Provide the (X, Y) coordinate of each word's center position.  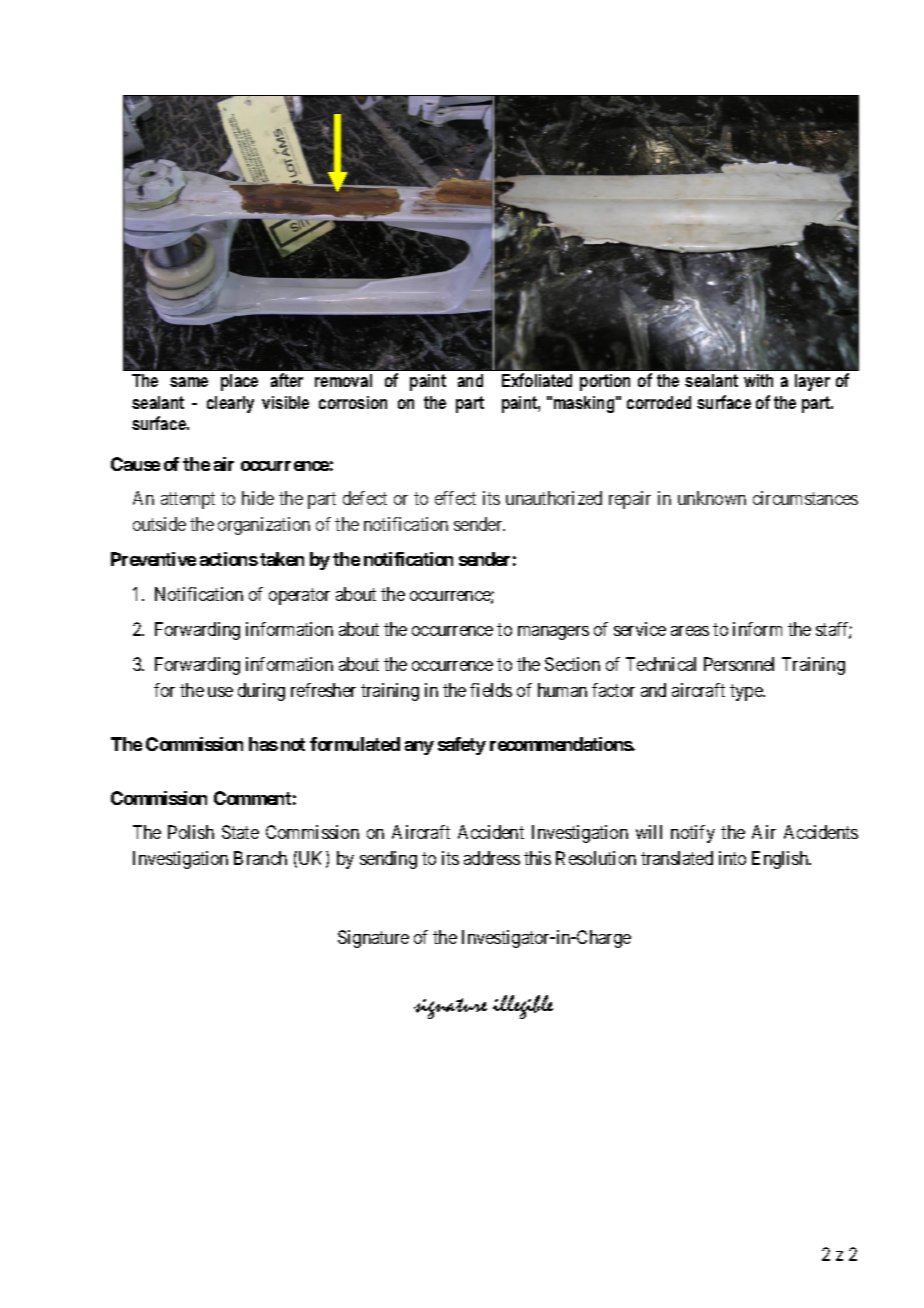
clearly (230, 404)
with (758, 380)
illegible (523, 1007)
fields (491, 690)
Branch (260, 858)
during (261, 692)
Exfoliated (537, 380)
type (747, 692)
